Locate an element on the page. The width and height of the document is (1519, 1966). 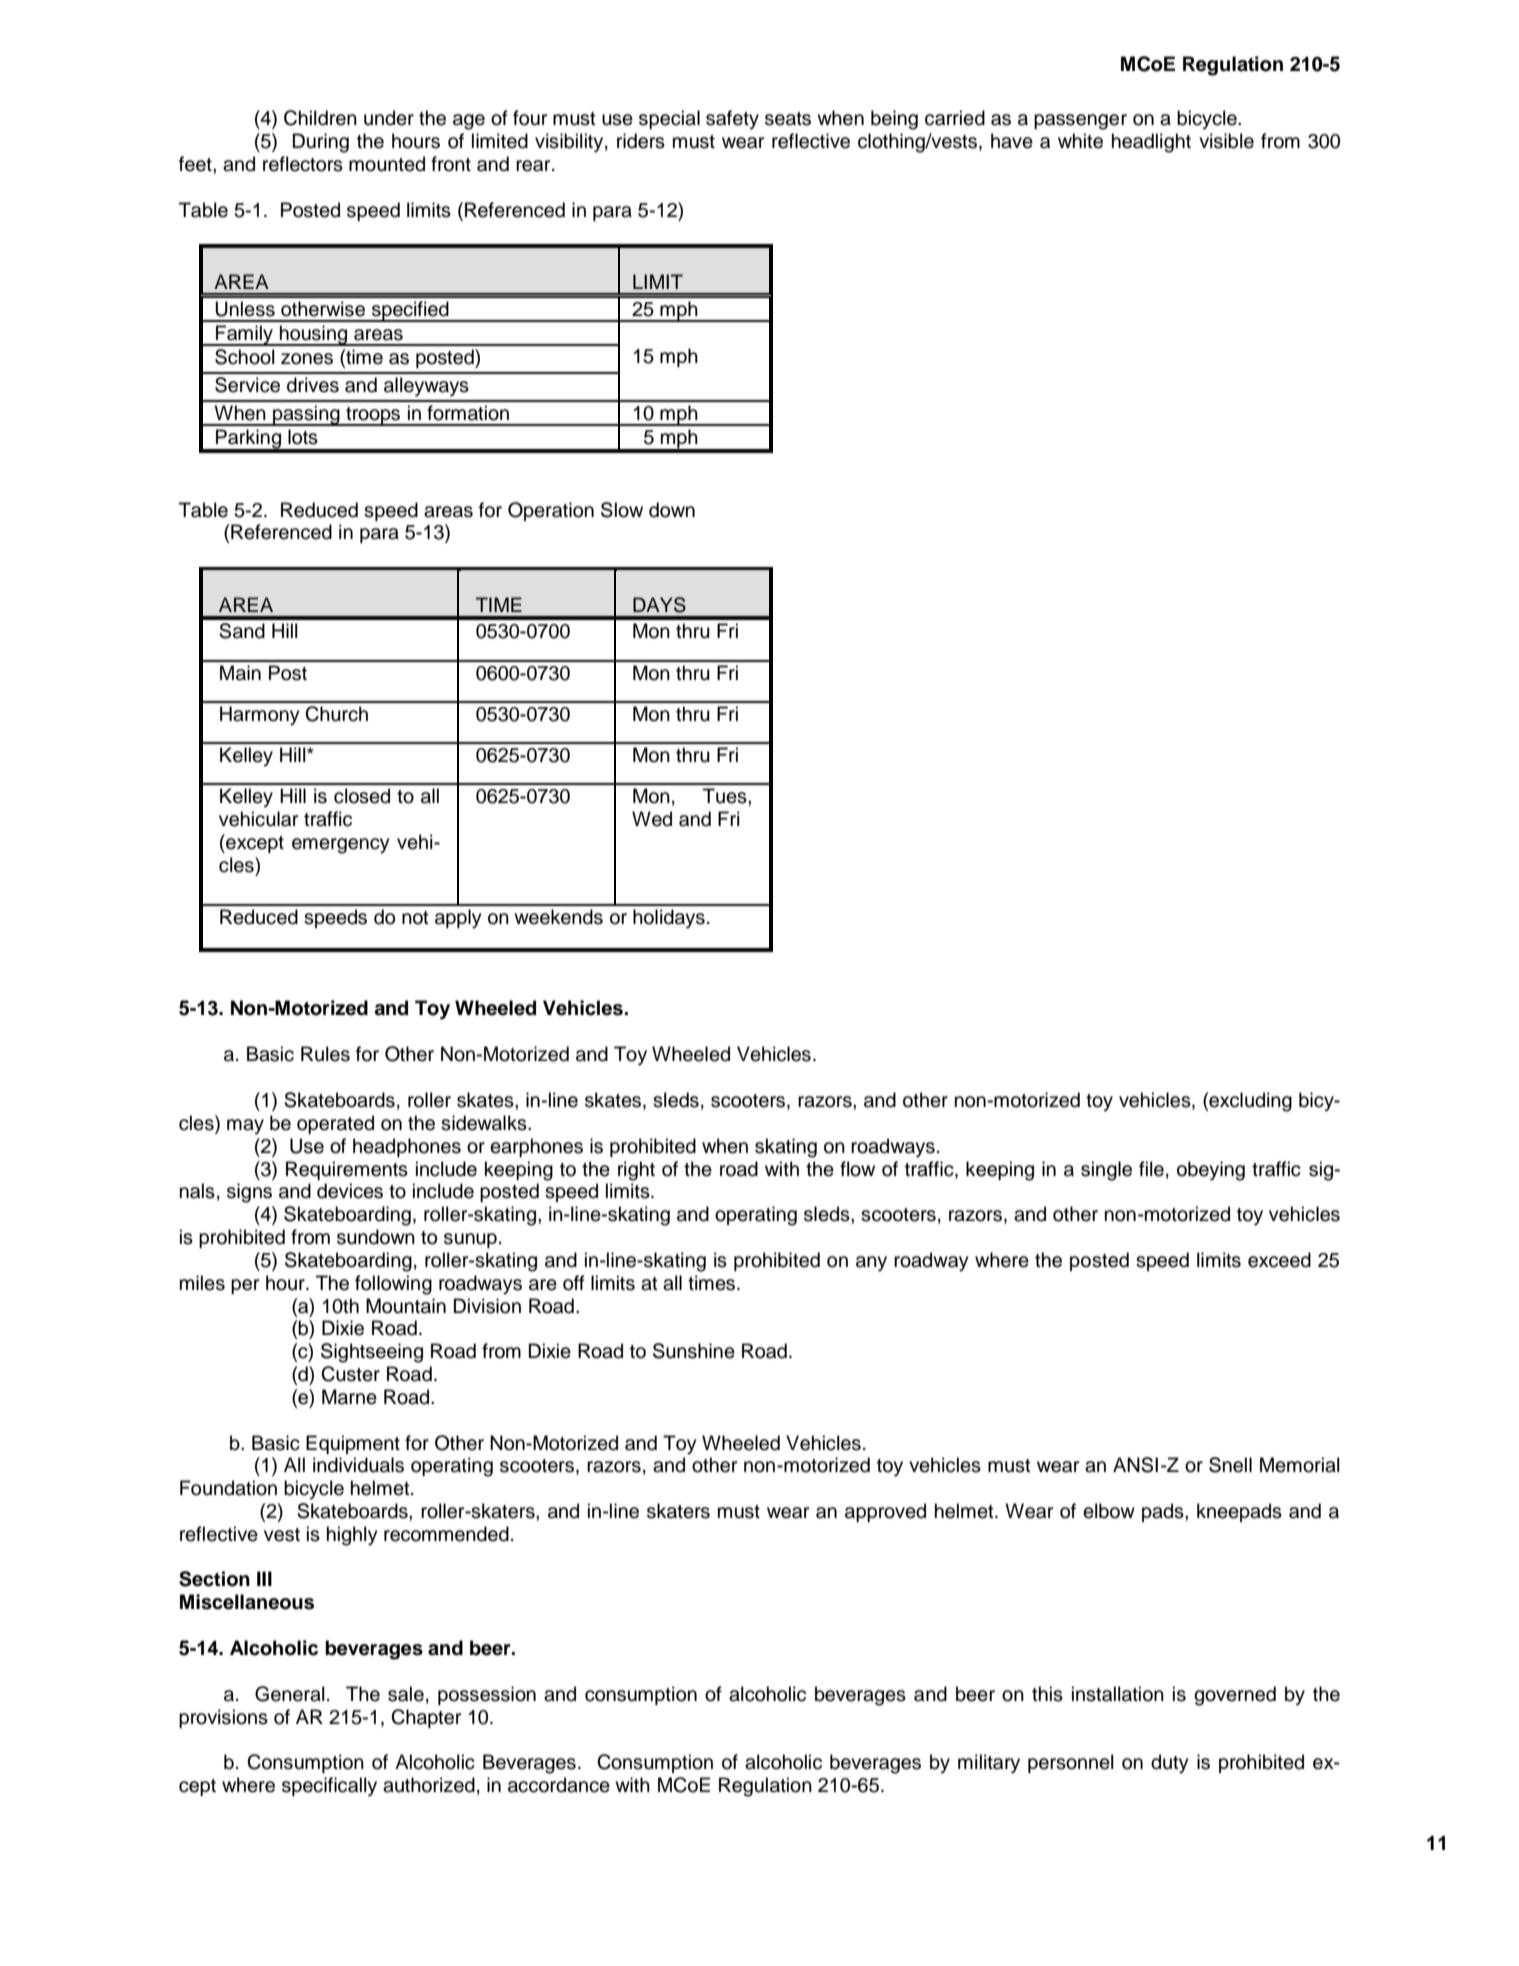
closed is located at coordinates (362, 796).
